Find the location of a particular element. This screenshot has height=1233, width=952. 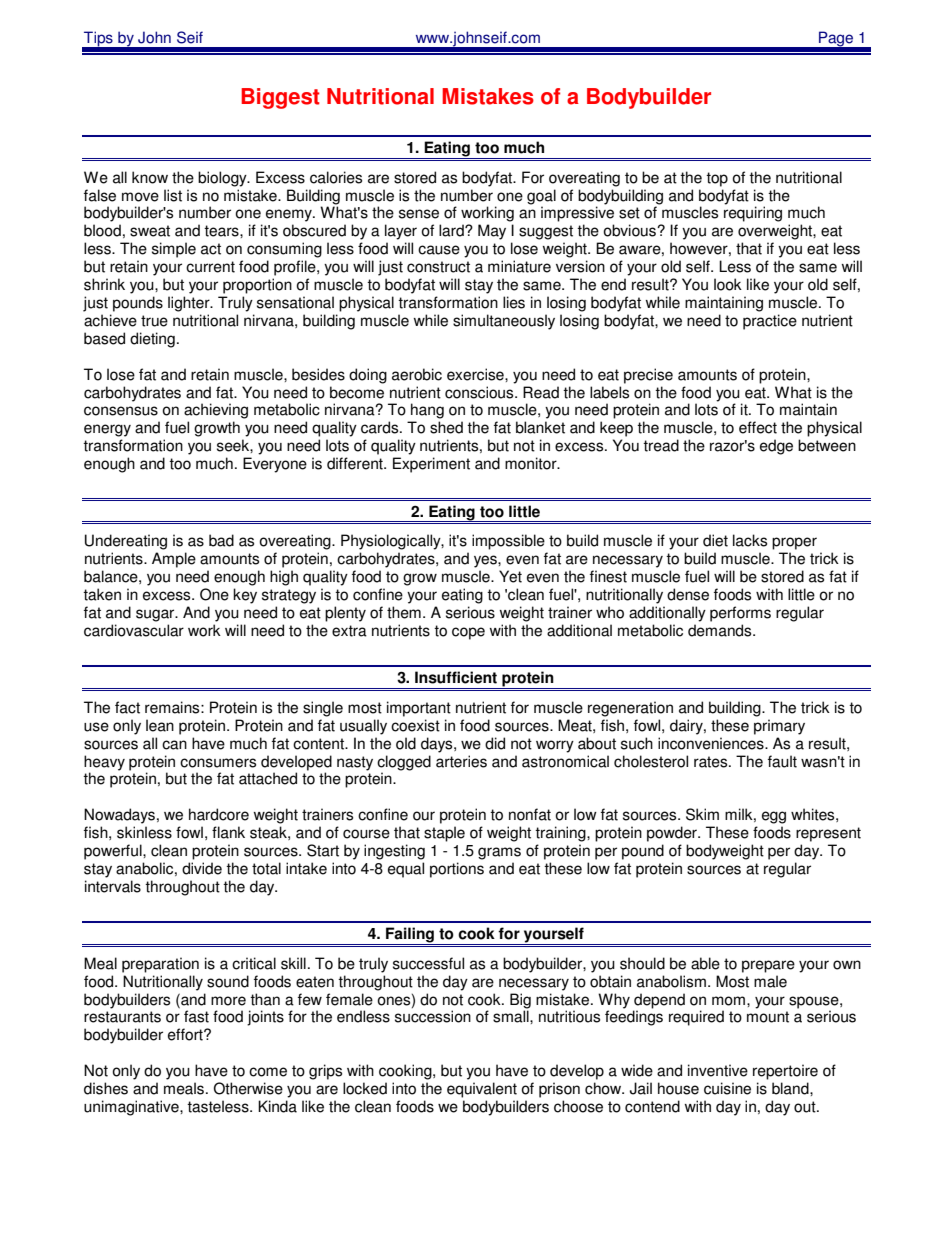

Otherwise is located at coordinates (248, 1088).
